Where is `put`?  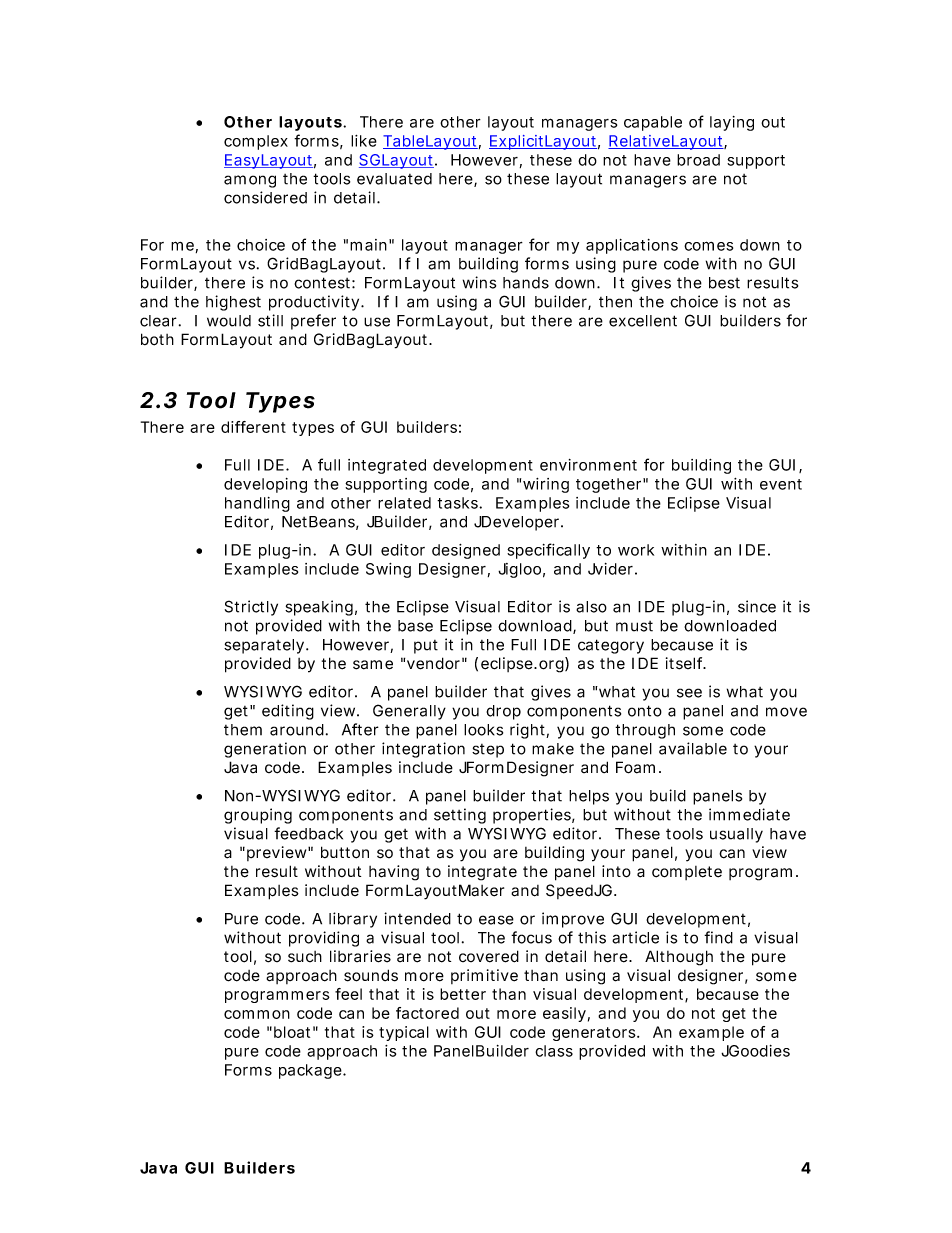 put is located at coordinates (426, 647).
